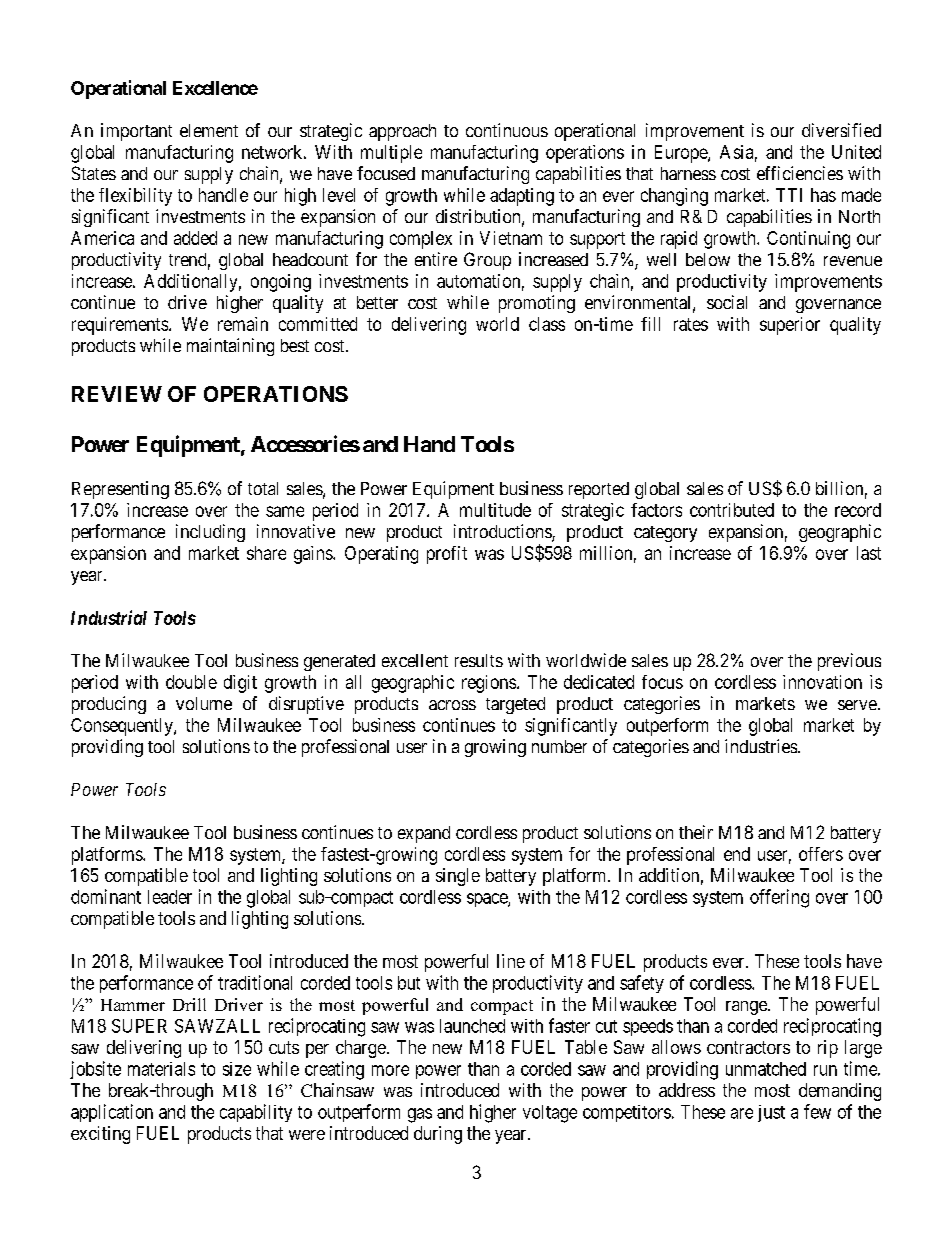 Image resolution: width=952 pixels, height=1233 pixels. What do you see at coordinates (161, 1069) in the screenshot?
I see `materials` at bounding box center [161, 1069].
